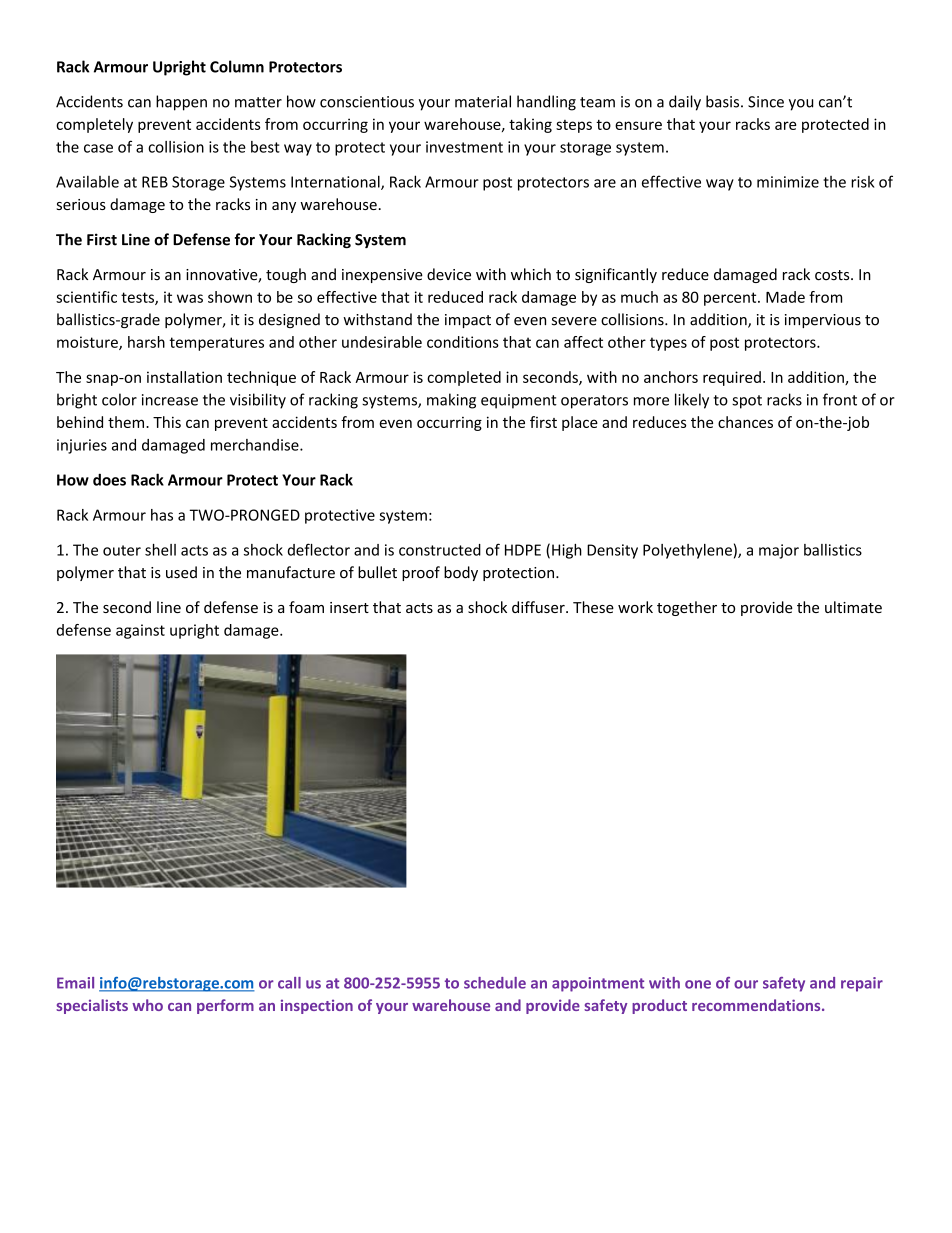  Describe the element at coordinates (766, 102) in the image. I see `Since` at that location.
